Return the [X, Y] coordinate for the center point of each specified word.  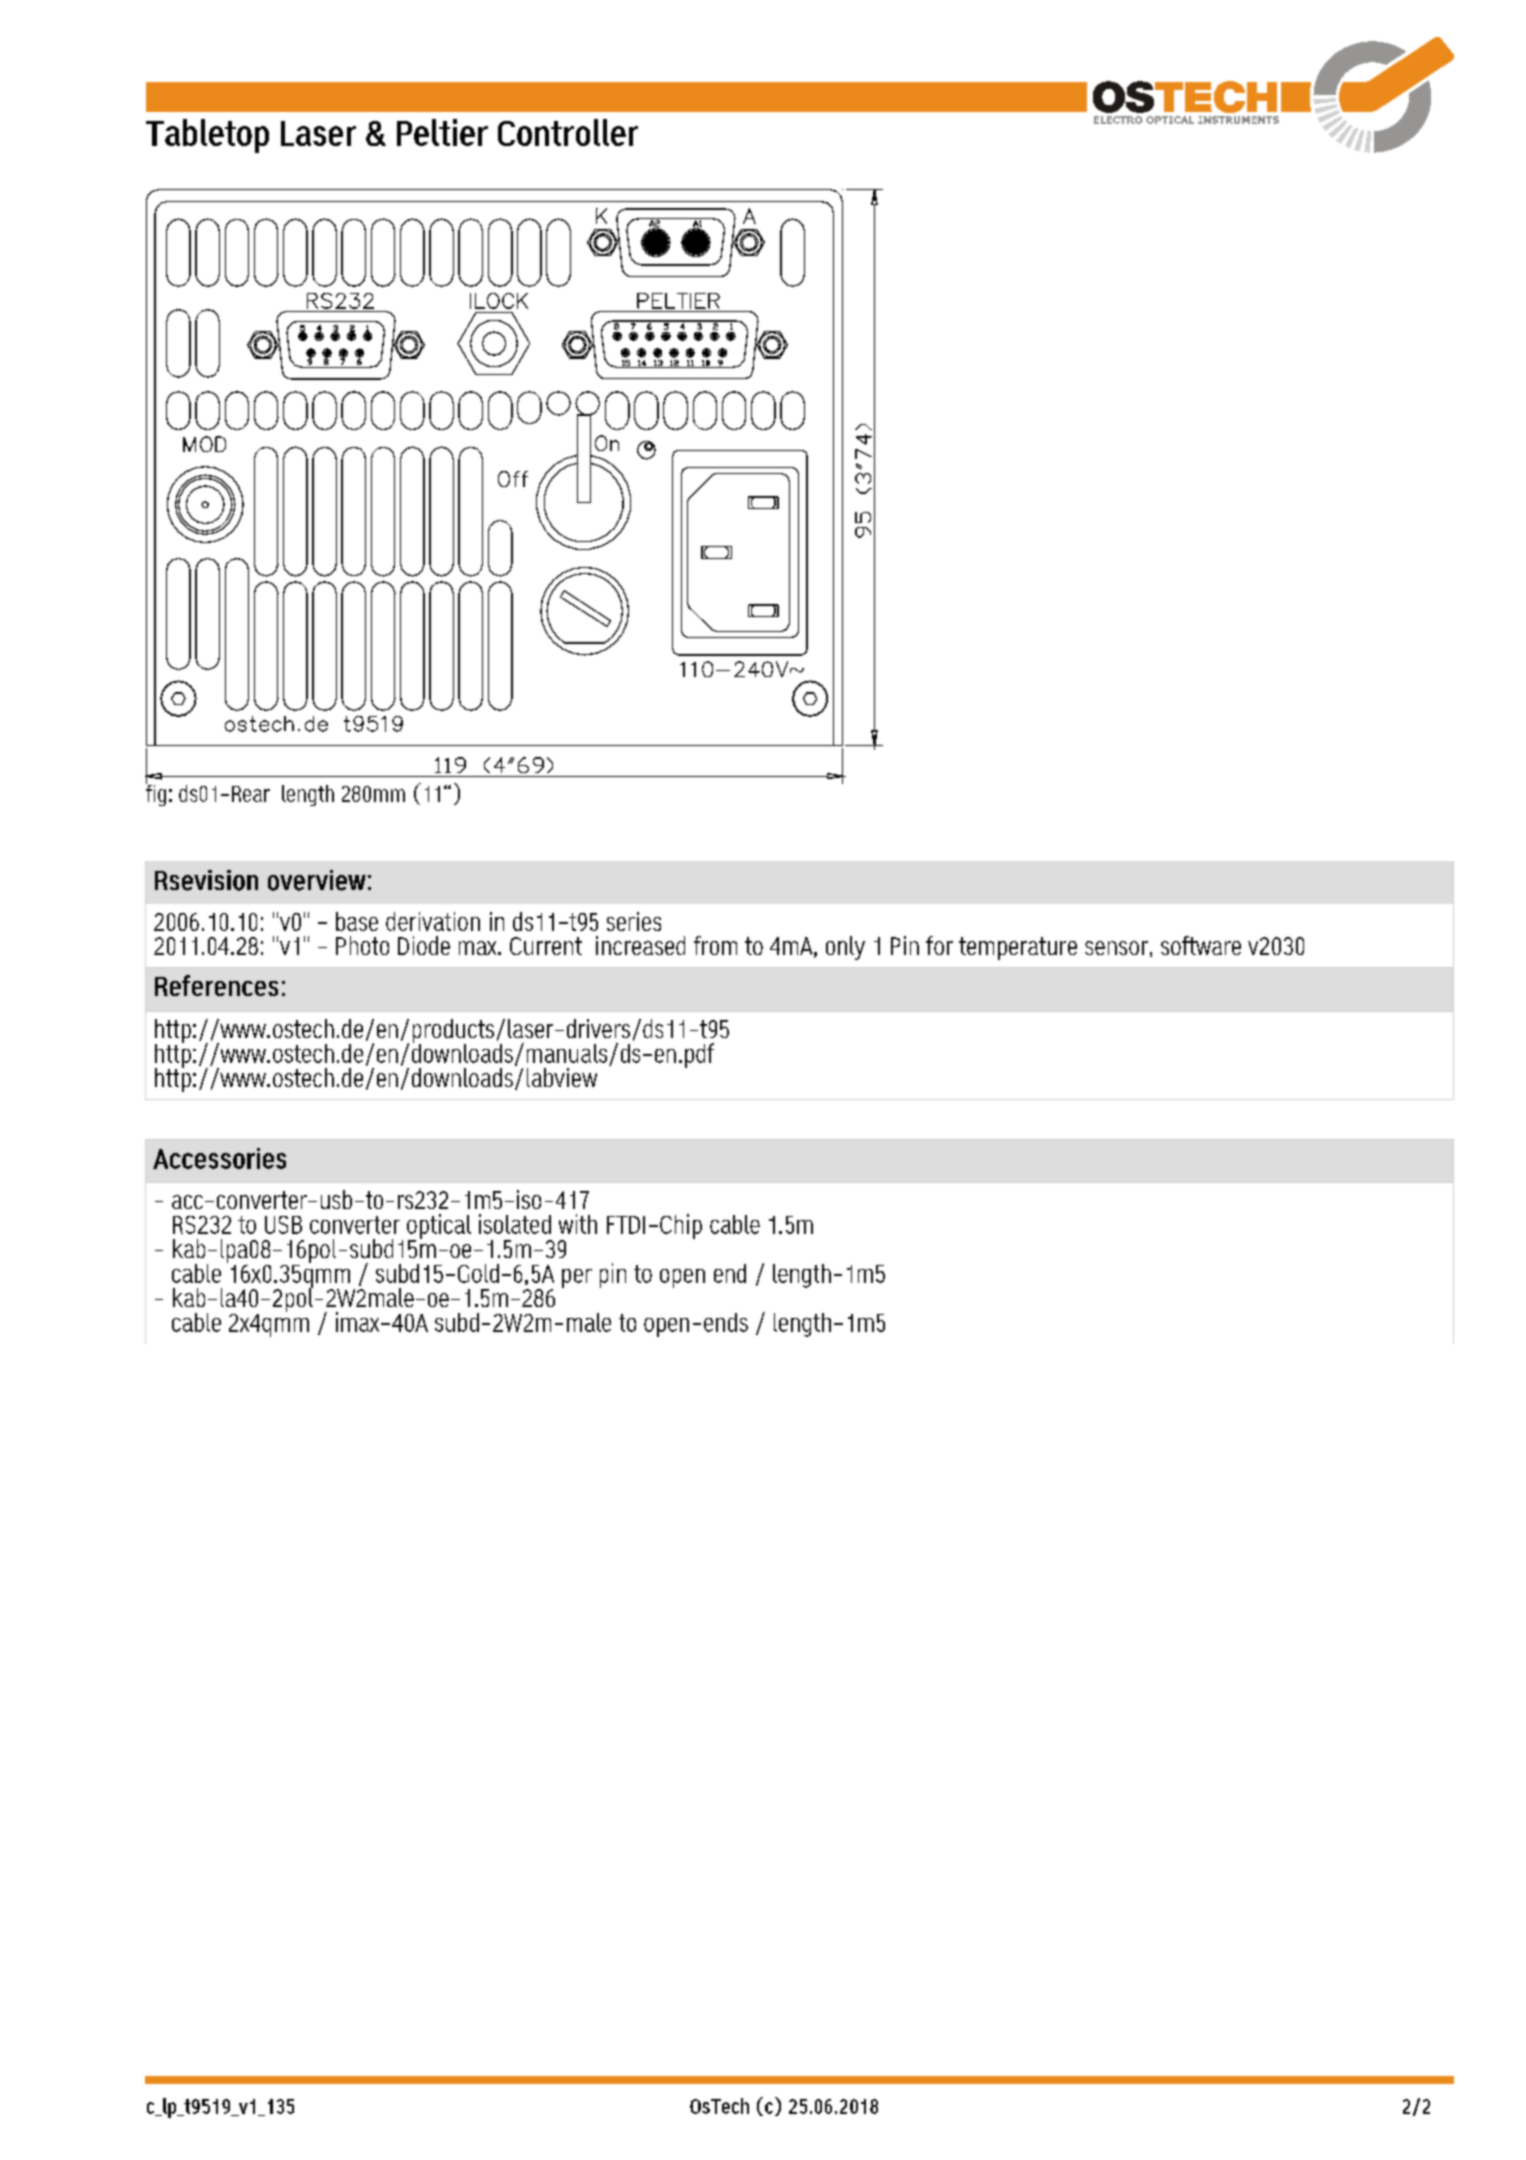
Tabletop [207, 136]
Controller [568, 132]
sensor [1116, 948]
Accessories [219, 1158]
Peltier [442, 132]
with [578, 1224]
